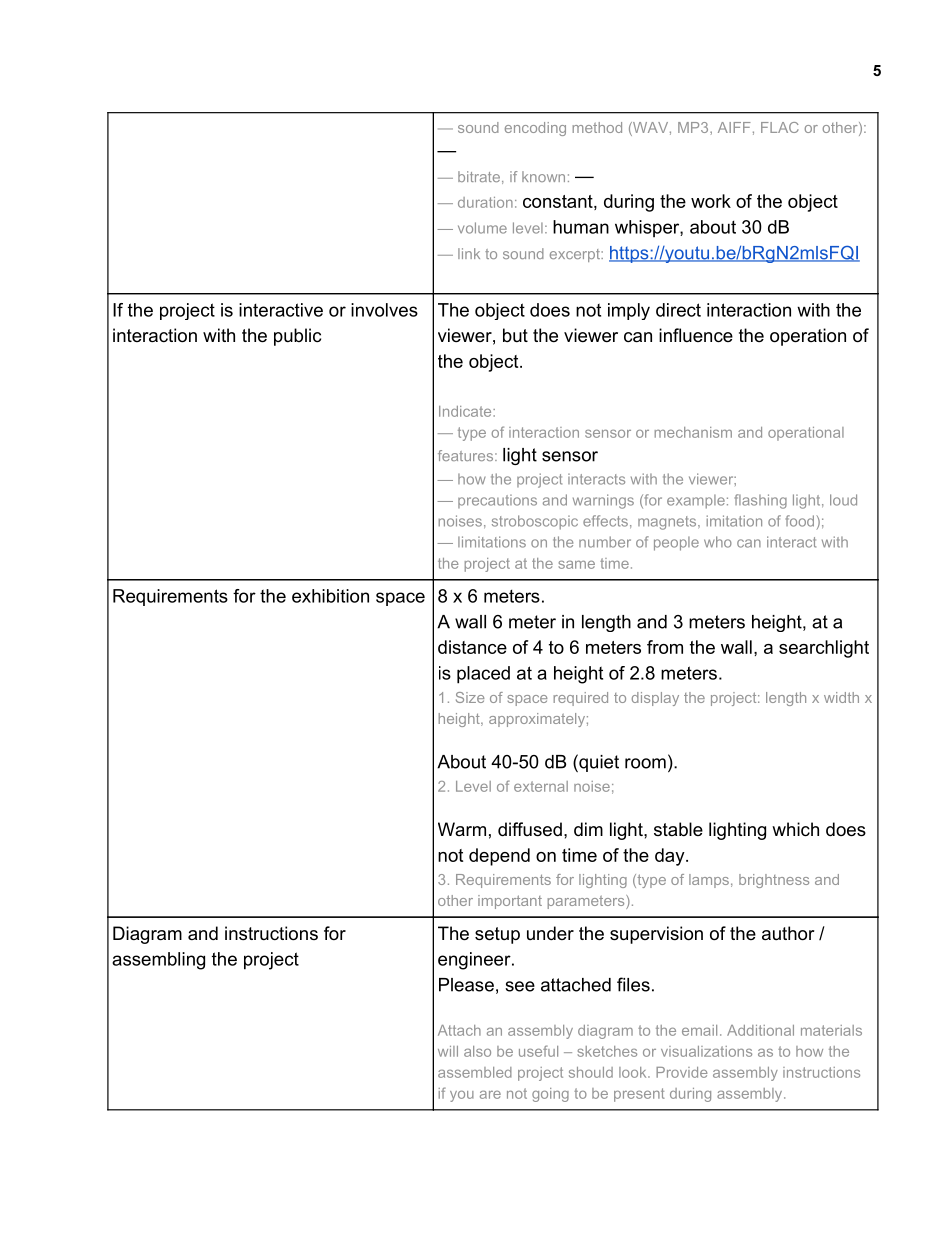 The height and width of the screenshot is (1233, 952). Describe the element at coordinates (795, 829) in the screenshot. I see `which` at that location.
